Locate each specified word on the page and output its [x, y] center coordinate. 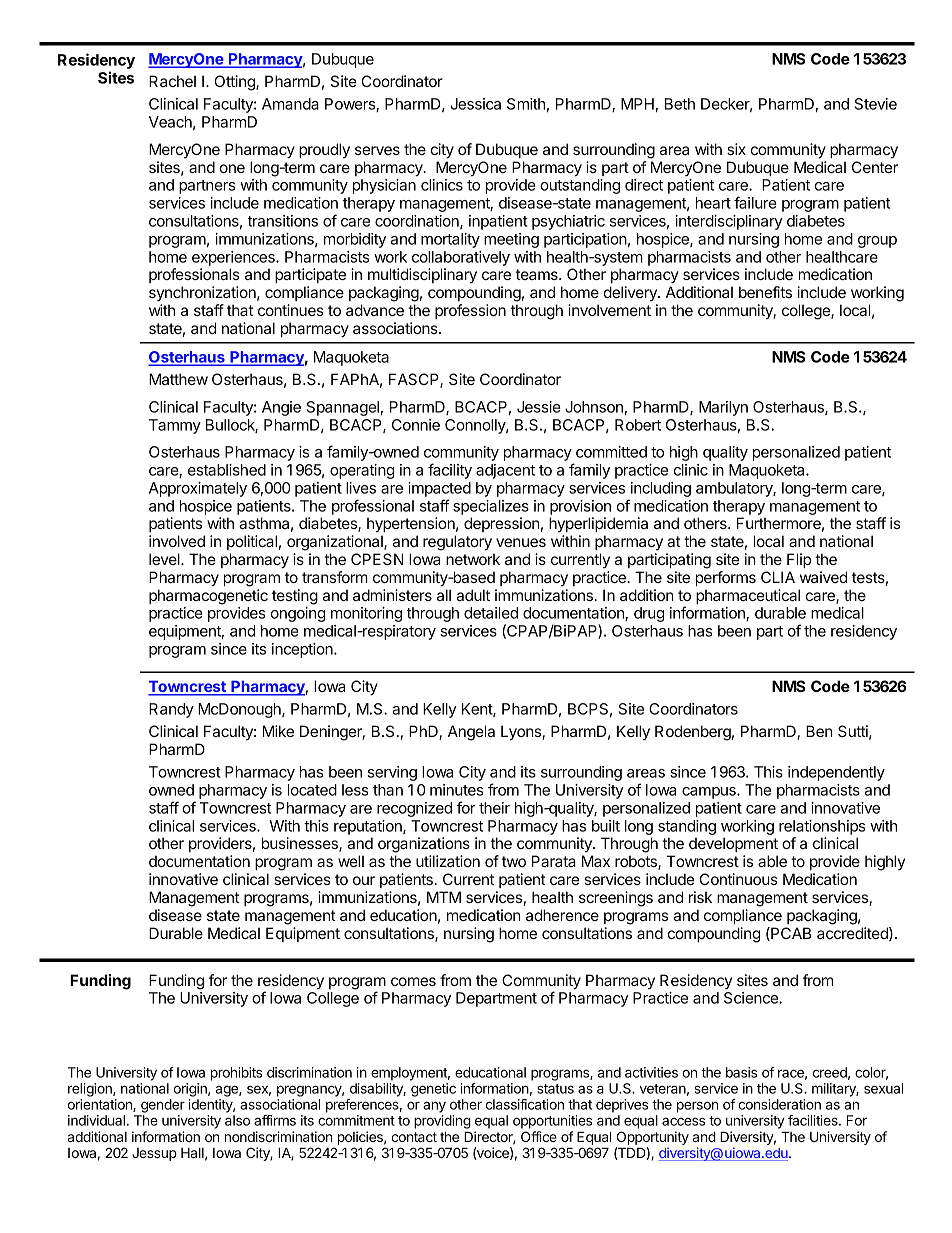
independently [836, 773]
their [494, 808]
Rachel [172, 81]
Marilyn [723, 408]
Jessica [475, 104]
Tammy [175, 426]
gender [163, 1106]
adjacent [505, 471]
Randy [171, 710]
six [736, 149]
